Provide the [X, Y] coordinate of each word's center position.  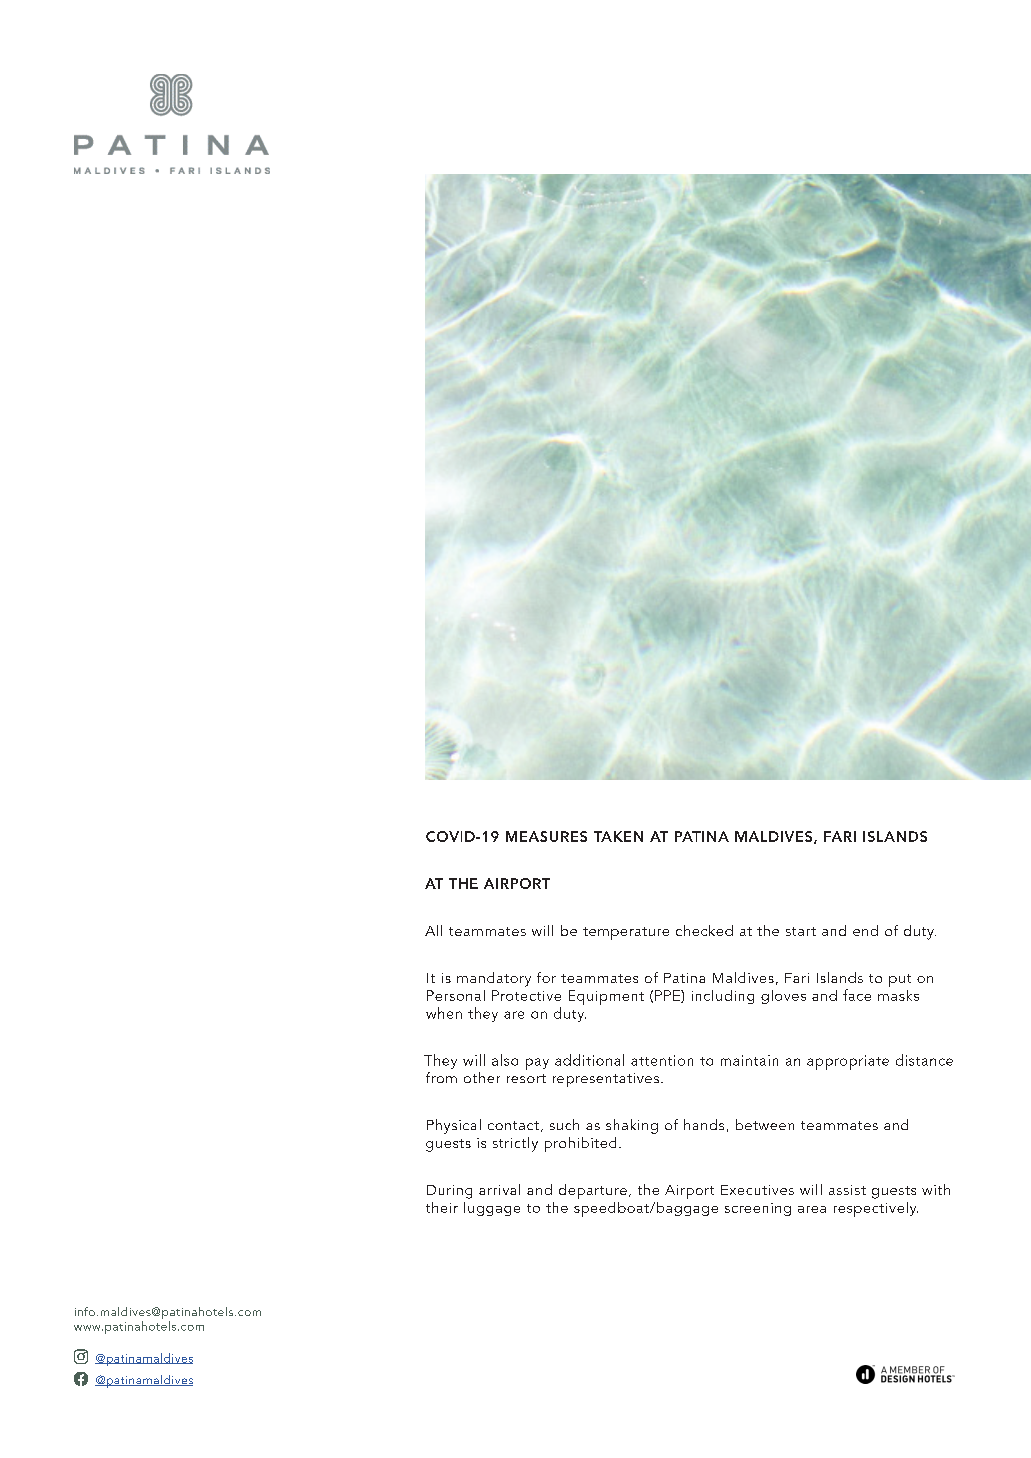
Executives [757, 1190]
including [723, 997]
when [444, 1013]
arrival [499, 1189]
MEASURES [546, 836]
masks [898, 995]
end [865, 930]
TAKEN [618, 836]
